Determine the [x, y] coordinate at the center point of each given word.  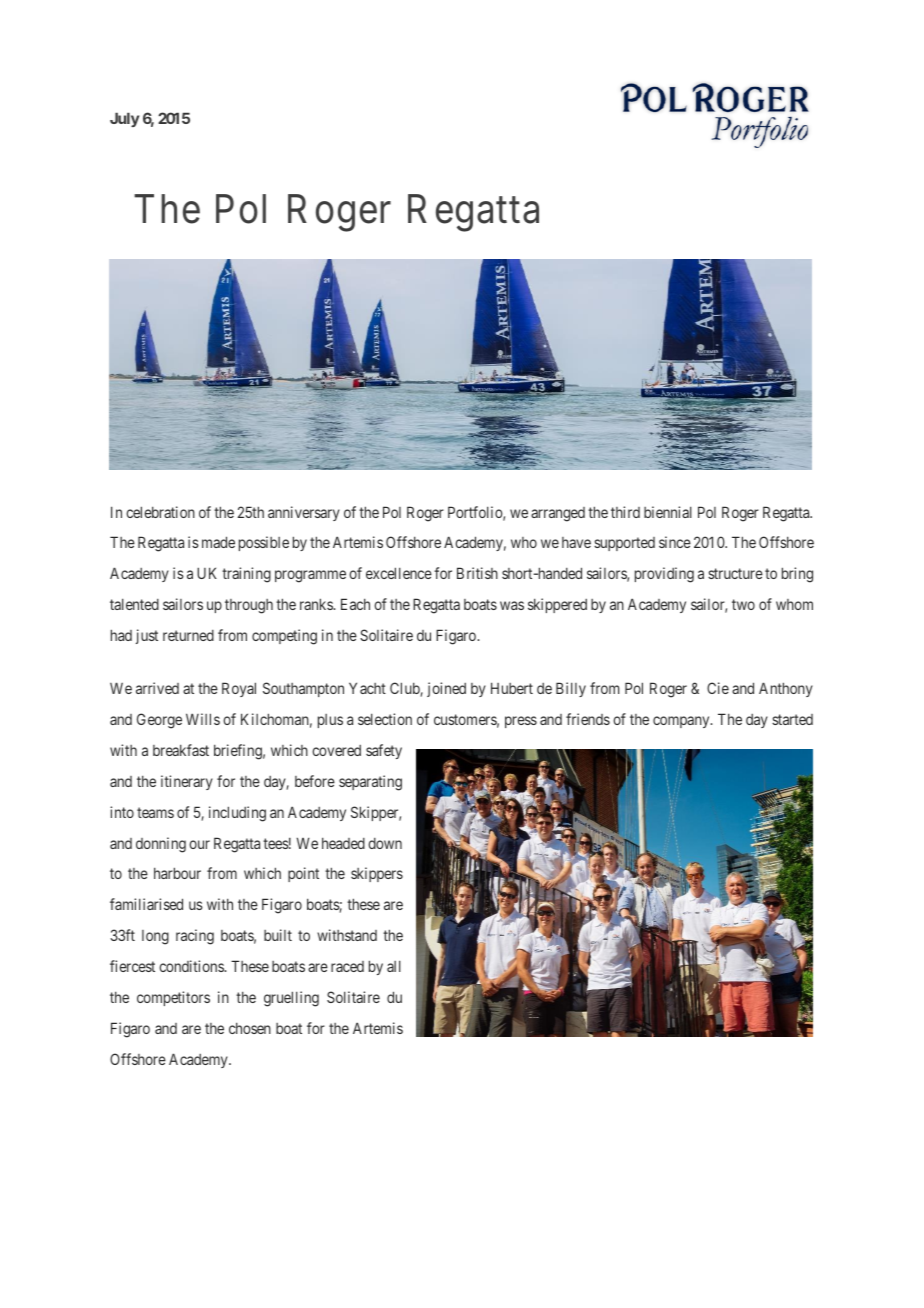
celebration [160, 512]
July [124, 119]
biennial [668, 512]
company [682, 722]
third [625, 512]
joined [446, 689]
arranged [558, 514]
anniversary [304, 513]
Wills [203, 719]
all [394, 966]
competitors [173, 998]
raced [347, 966]
